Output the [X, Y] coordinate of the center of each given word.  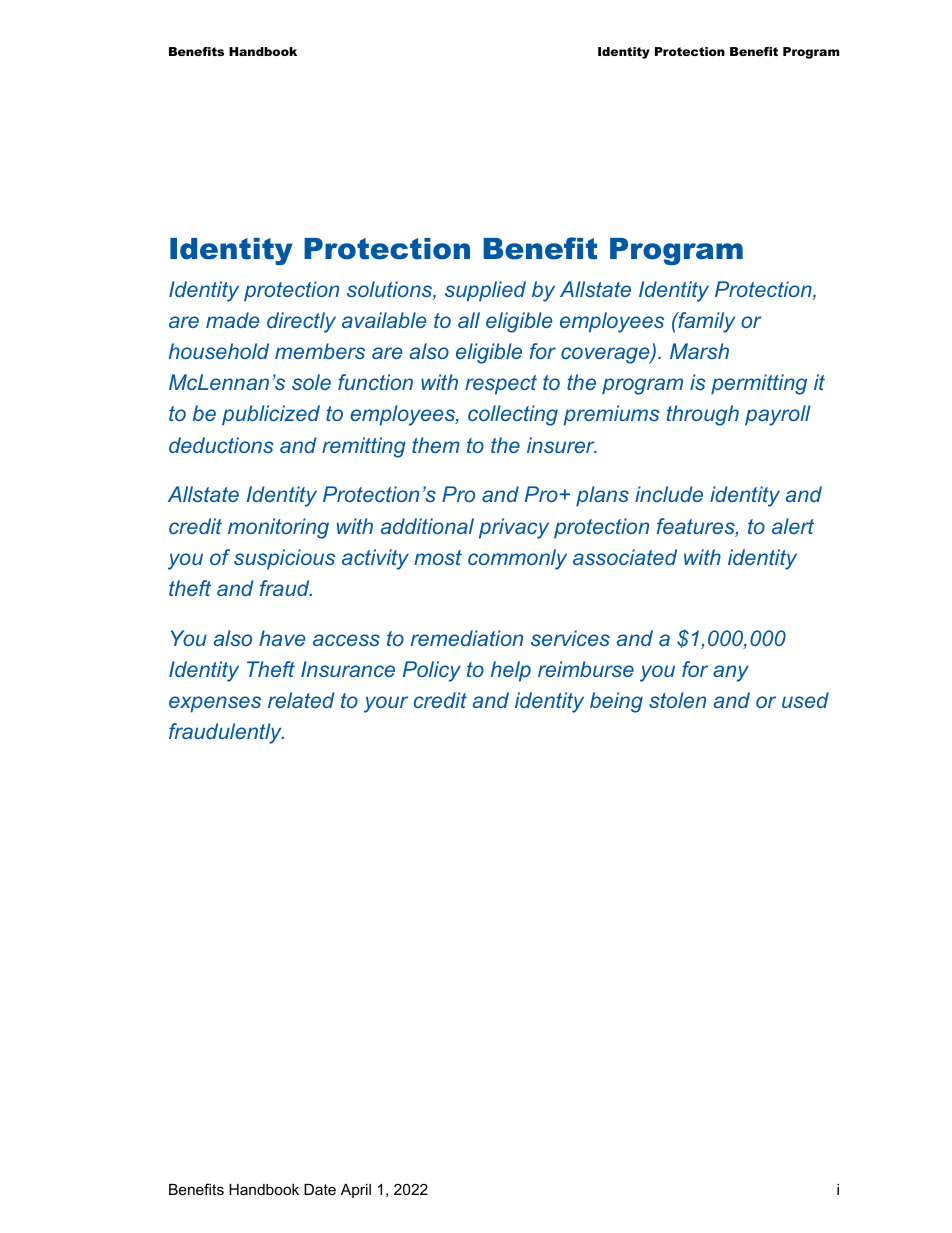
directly [301, 322]
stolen [677, 700]
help [511, 671]
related [301, 700]
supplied [485, 291]
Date [320, 1189]
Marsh [699, 351]
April [356, 1191]
